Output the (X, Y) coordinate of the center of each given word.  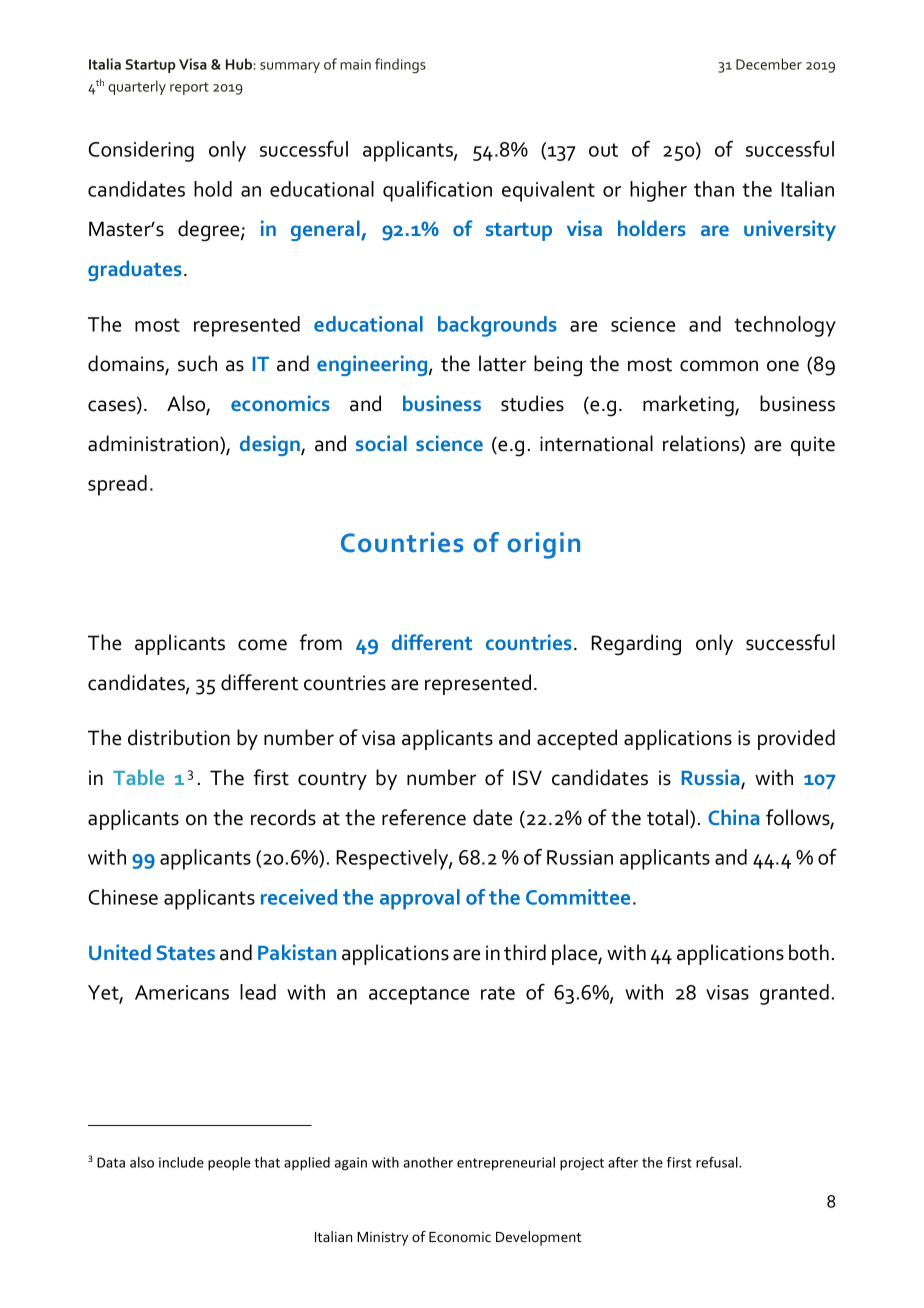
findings (400, 65)
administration (154, 444)
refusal (718, 1162)
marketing (689, 406)
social (381, 443)
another (428, 1162)
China (734, 817)
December (769, 64)
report (189, 88)
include (181, 1162)
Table (138, 777)
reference (424, 817)
